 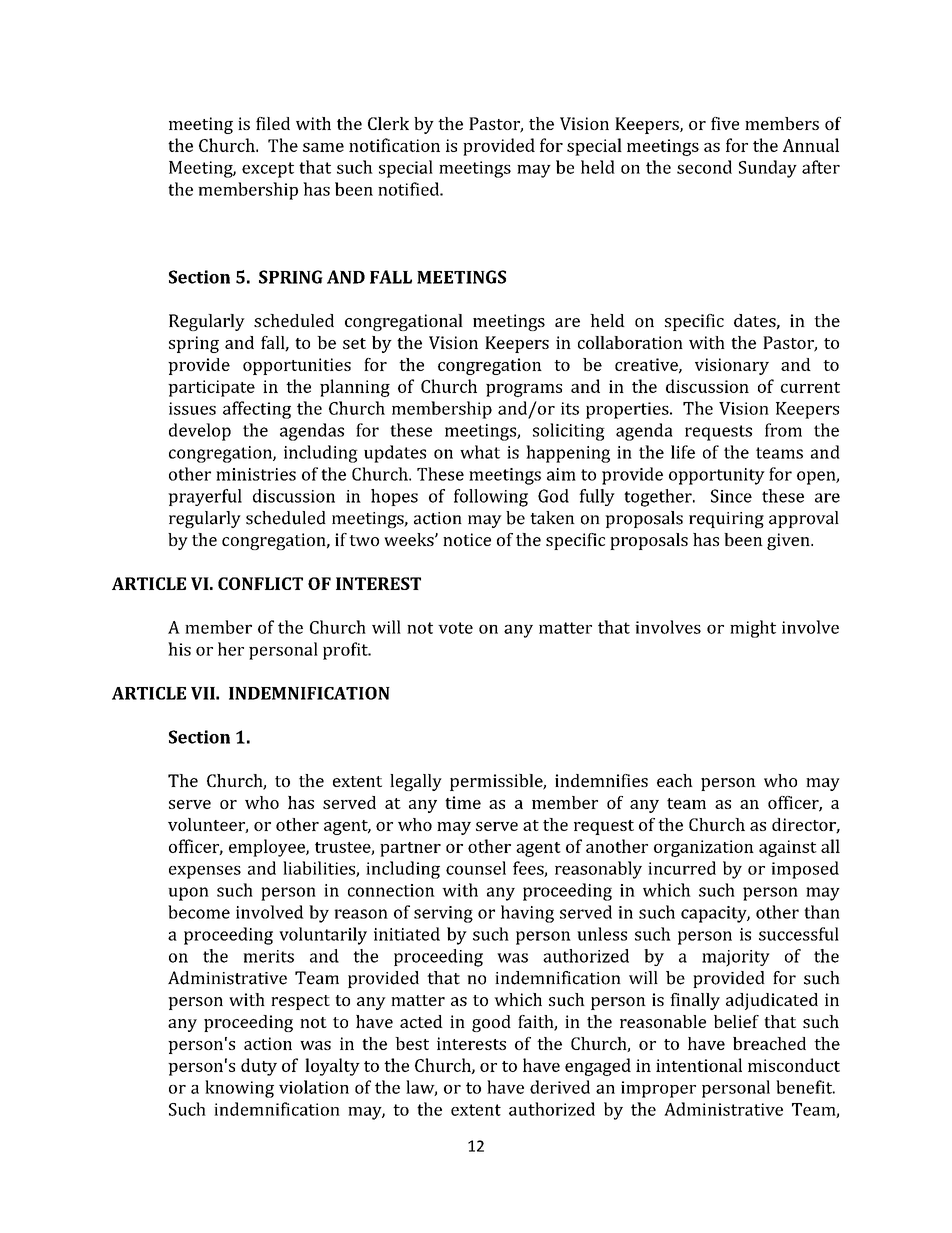 I want to click on good, so click(x=491, y=1023).
